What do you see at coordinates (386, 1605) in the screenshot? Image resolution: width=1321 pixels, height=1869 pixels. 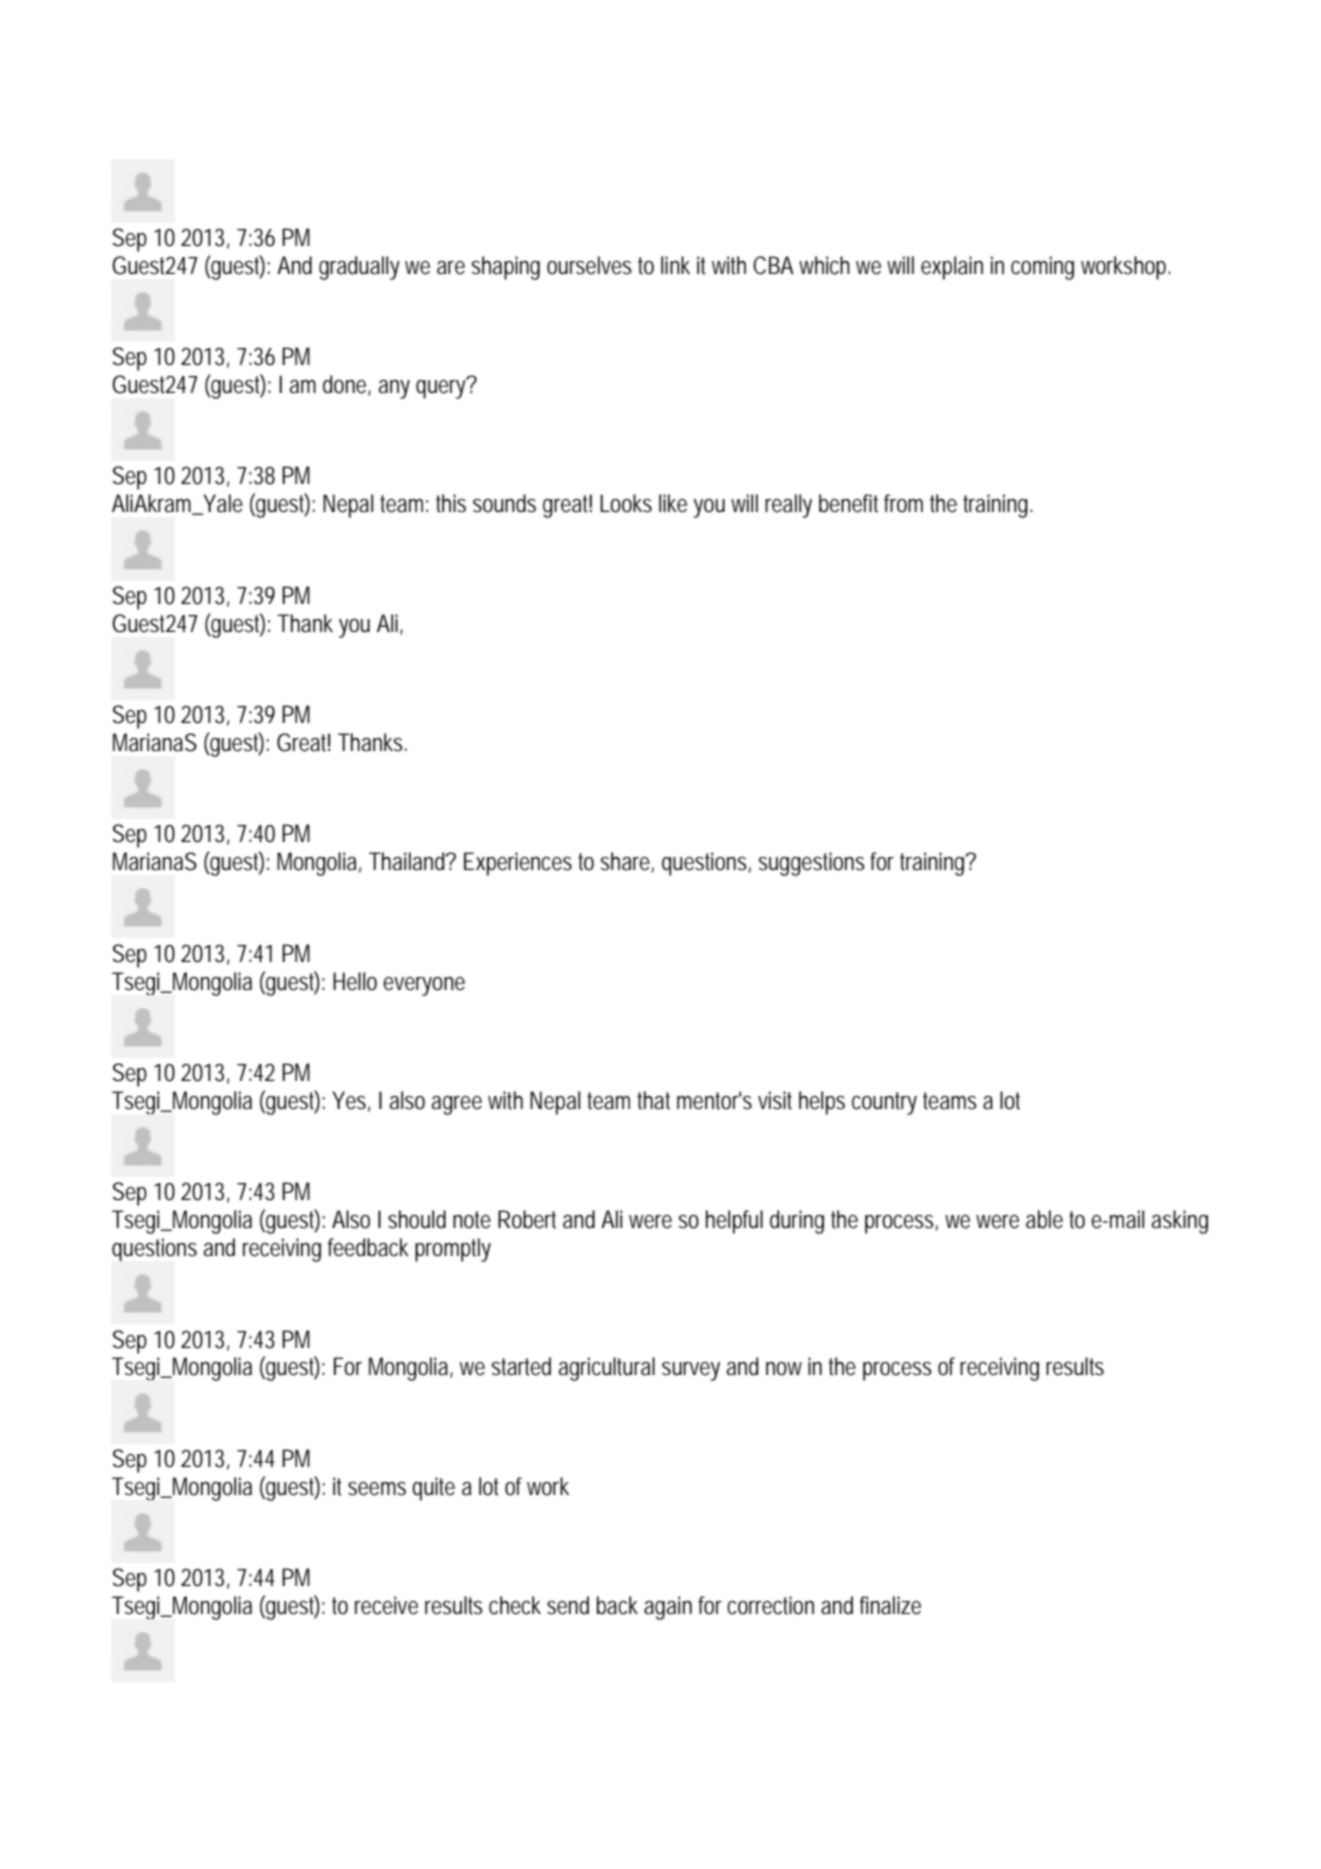 I see `receive` at bounding box center [386, 1605].
